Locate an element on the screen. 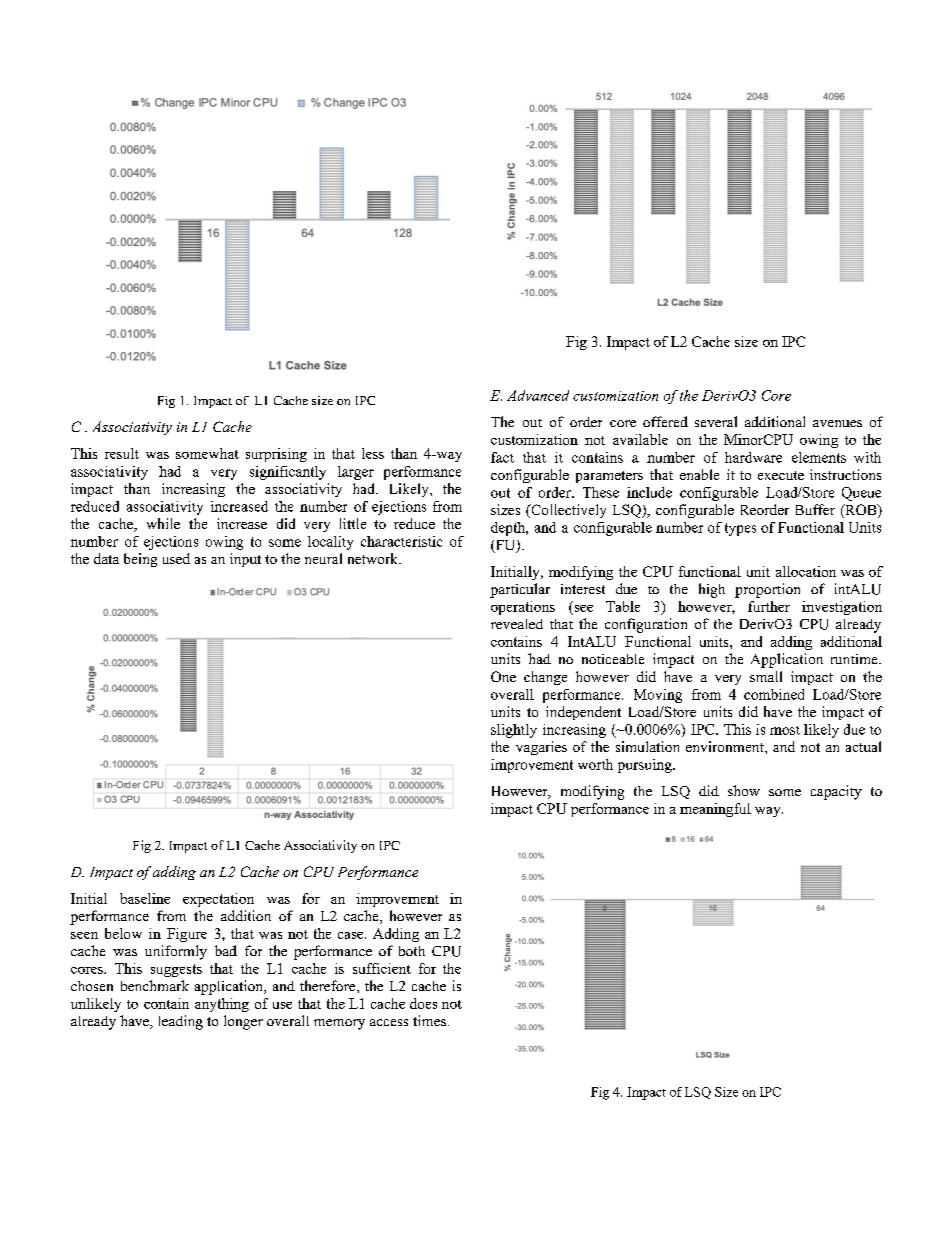  several is located at coordinates (716, 421).
